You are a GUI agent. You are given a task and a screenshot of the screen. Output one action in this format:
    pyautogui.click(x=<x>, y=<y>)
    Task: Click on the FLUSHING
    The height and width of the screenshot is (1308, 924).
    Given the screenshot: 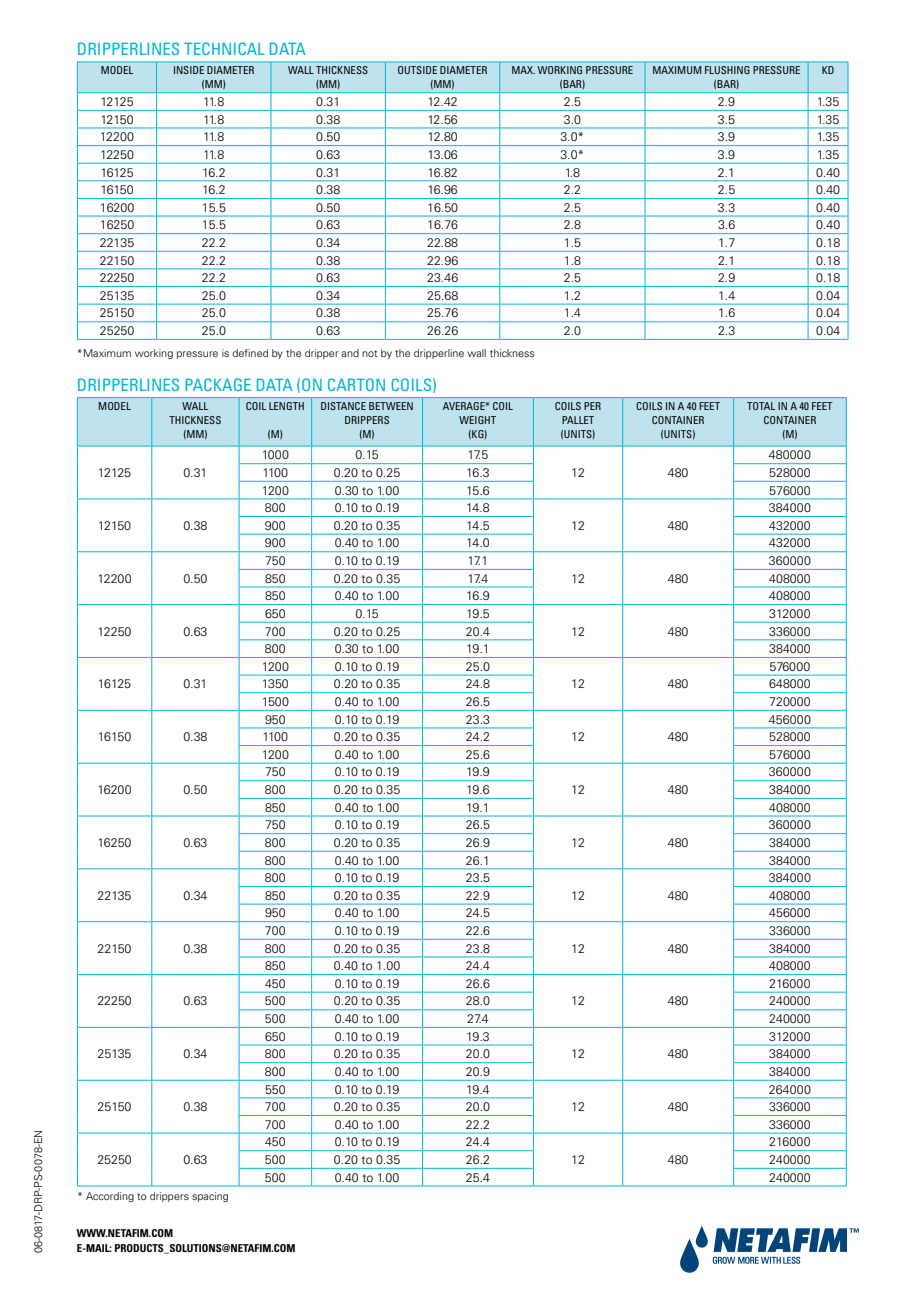 What is the action you would take?
    pyautogui.click(x=727, y=70)
